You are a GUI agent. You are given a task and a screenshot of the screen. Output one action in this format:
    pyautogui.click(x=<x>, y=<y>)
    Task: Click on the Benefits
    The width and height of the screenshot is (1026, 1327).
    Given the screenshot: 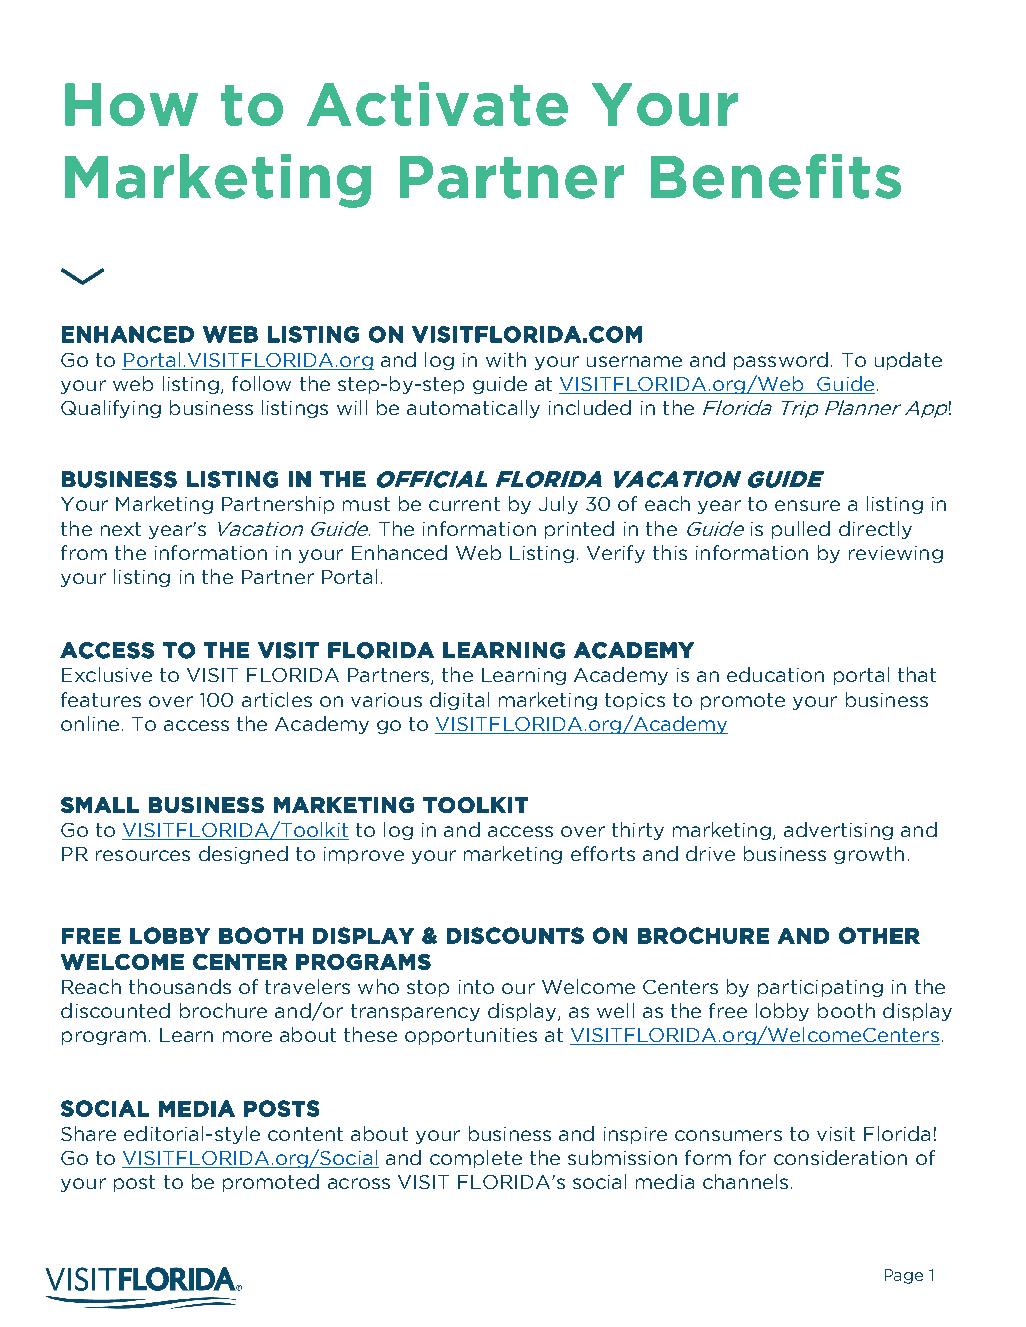 What is the action you would take?
    pyautogui.click(x=776, y=176)
